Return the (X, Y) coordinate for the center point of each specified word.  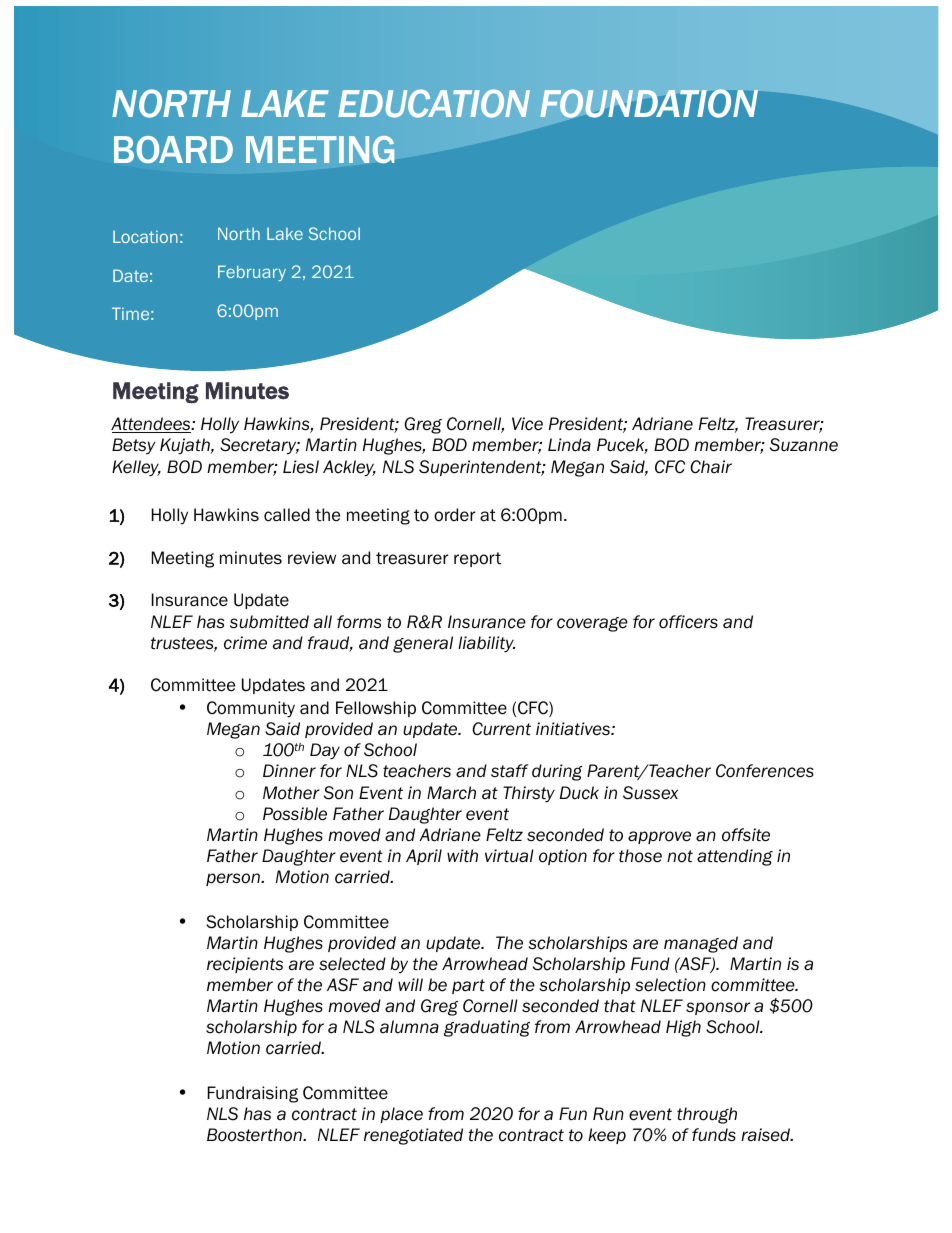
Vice (527, 424)
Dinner (289, 771)
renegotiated (413, 1136)
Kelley (136, 468)
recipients (245, 965)
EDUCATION (434, 103)
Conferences (765, 771)
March (451, 793)
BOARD (173, 149)
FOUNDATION (649, 103)
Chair (711, 467)
